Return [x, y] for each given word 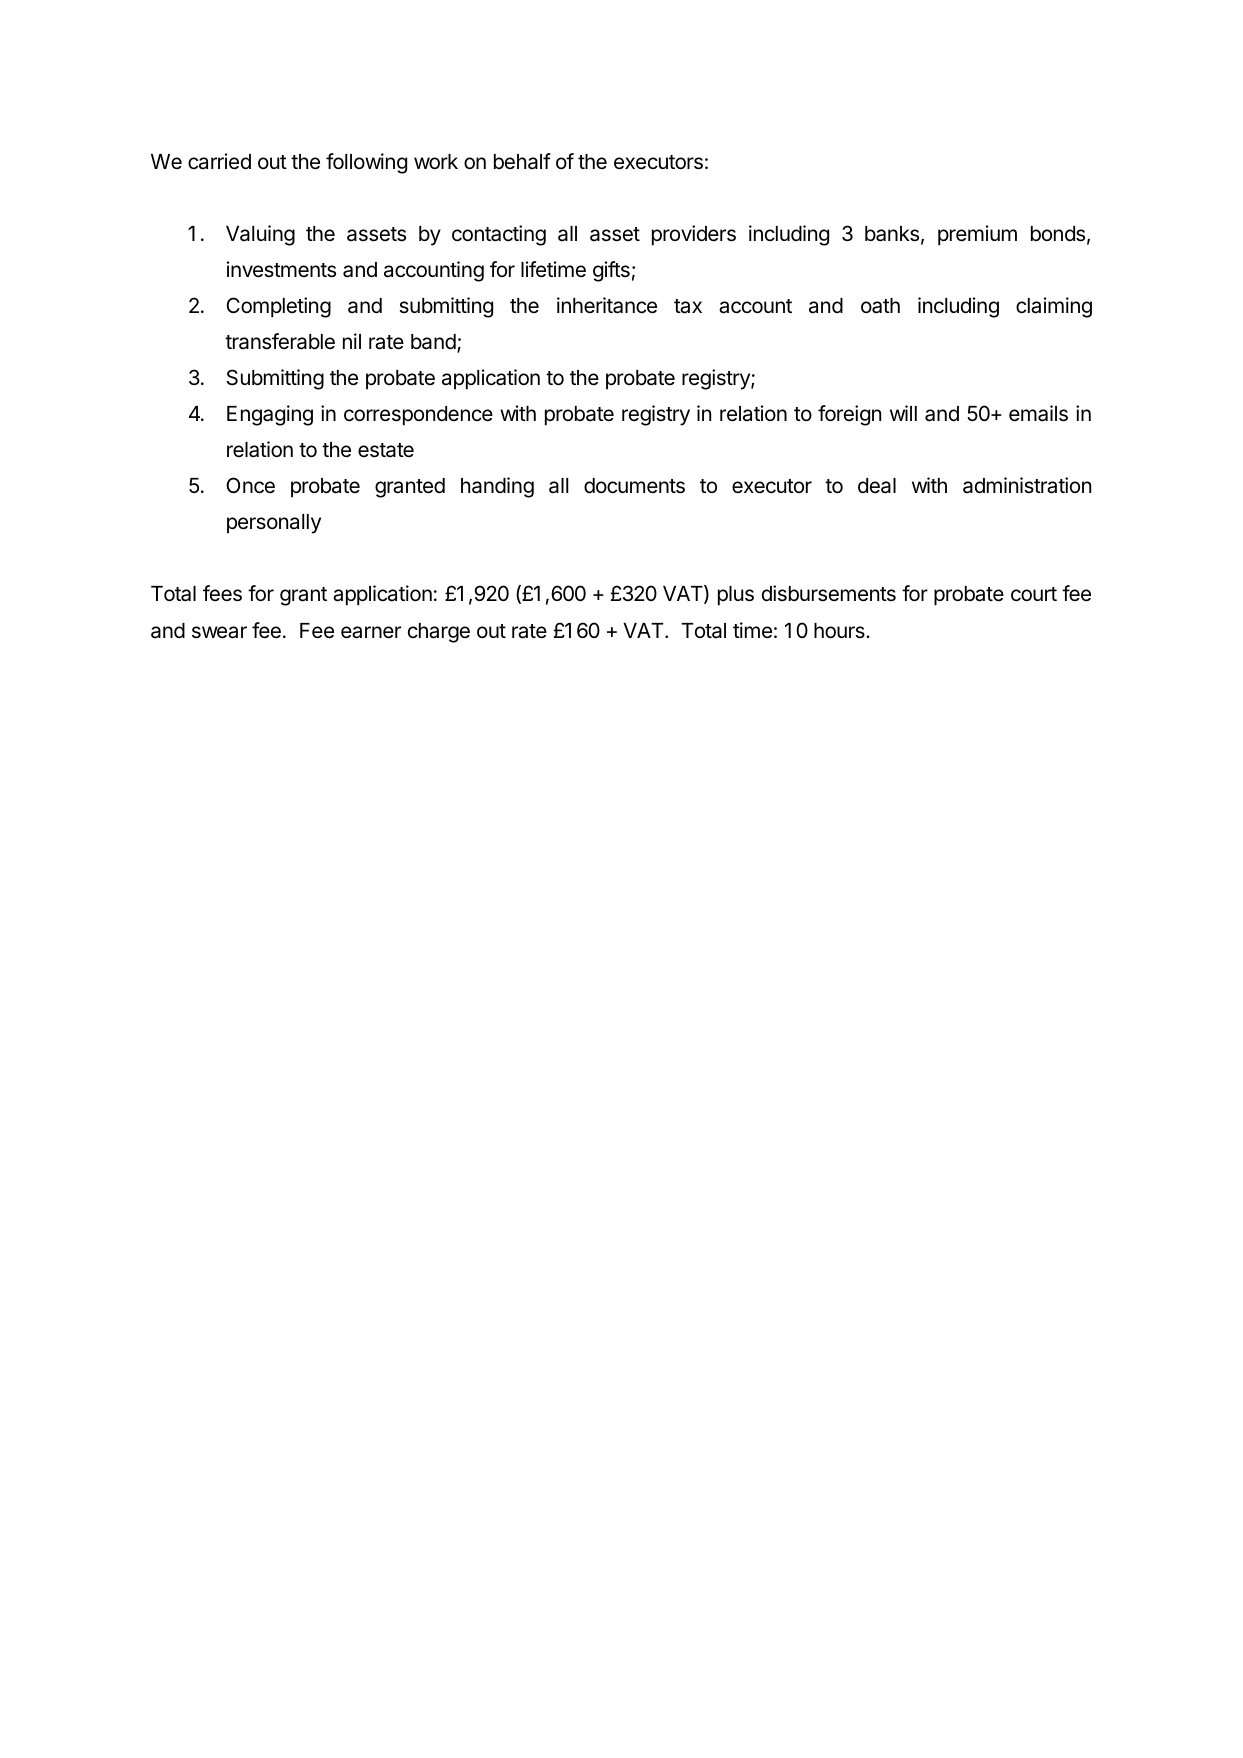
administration [1027, 485]
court [1034, 594]
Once [250, 485]
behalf [522, 161]
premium [977, 235]
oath [880, 306]
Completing [278, 307]
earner [371, 632]
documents [634, 486]
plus [736, 596]
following [366, 163]
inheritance [607, 305]
